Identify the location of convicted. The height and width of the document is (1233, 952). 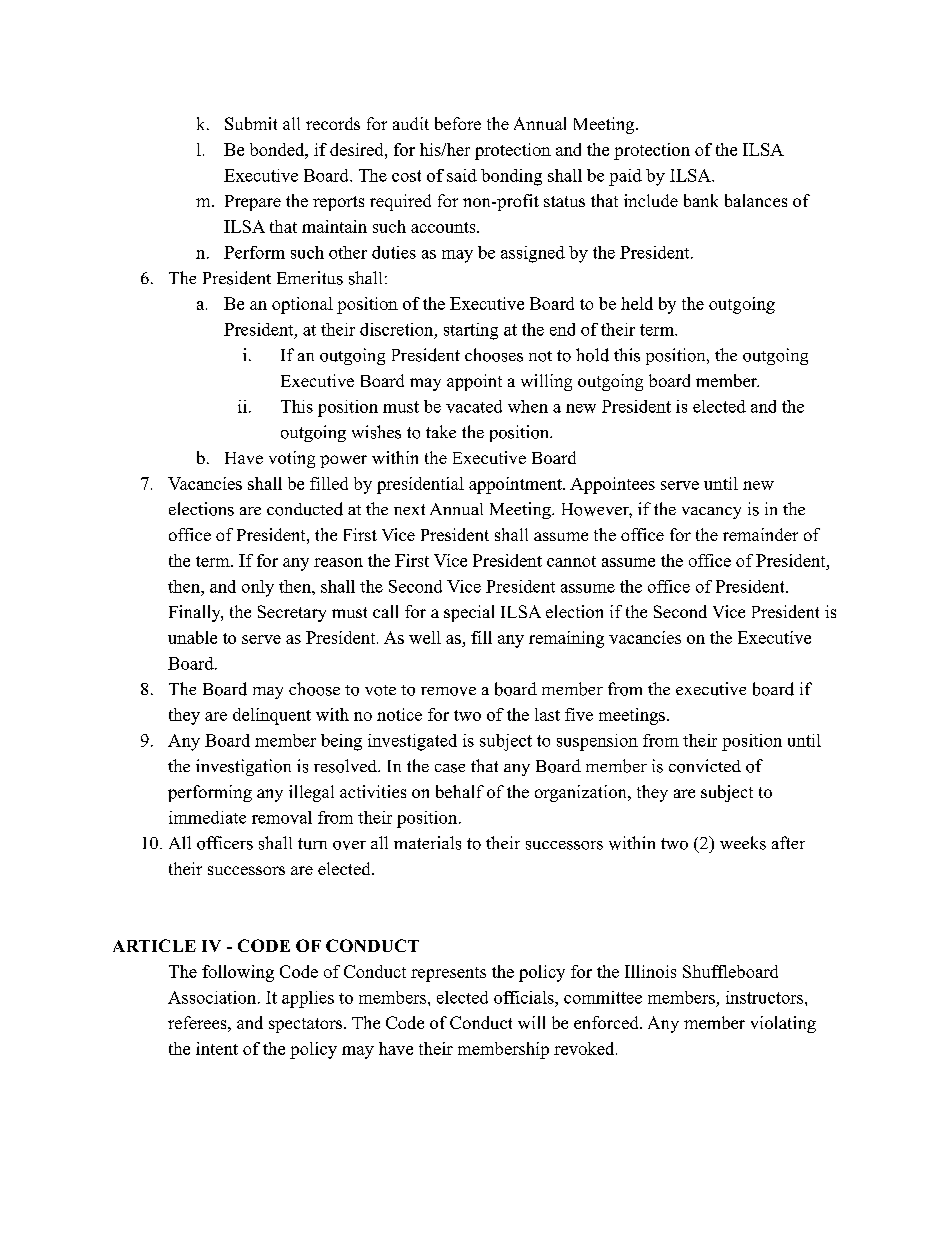
(705, 766).
